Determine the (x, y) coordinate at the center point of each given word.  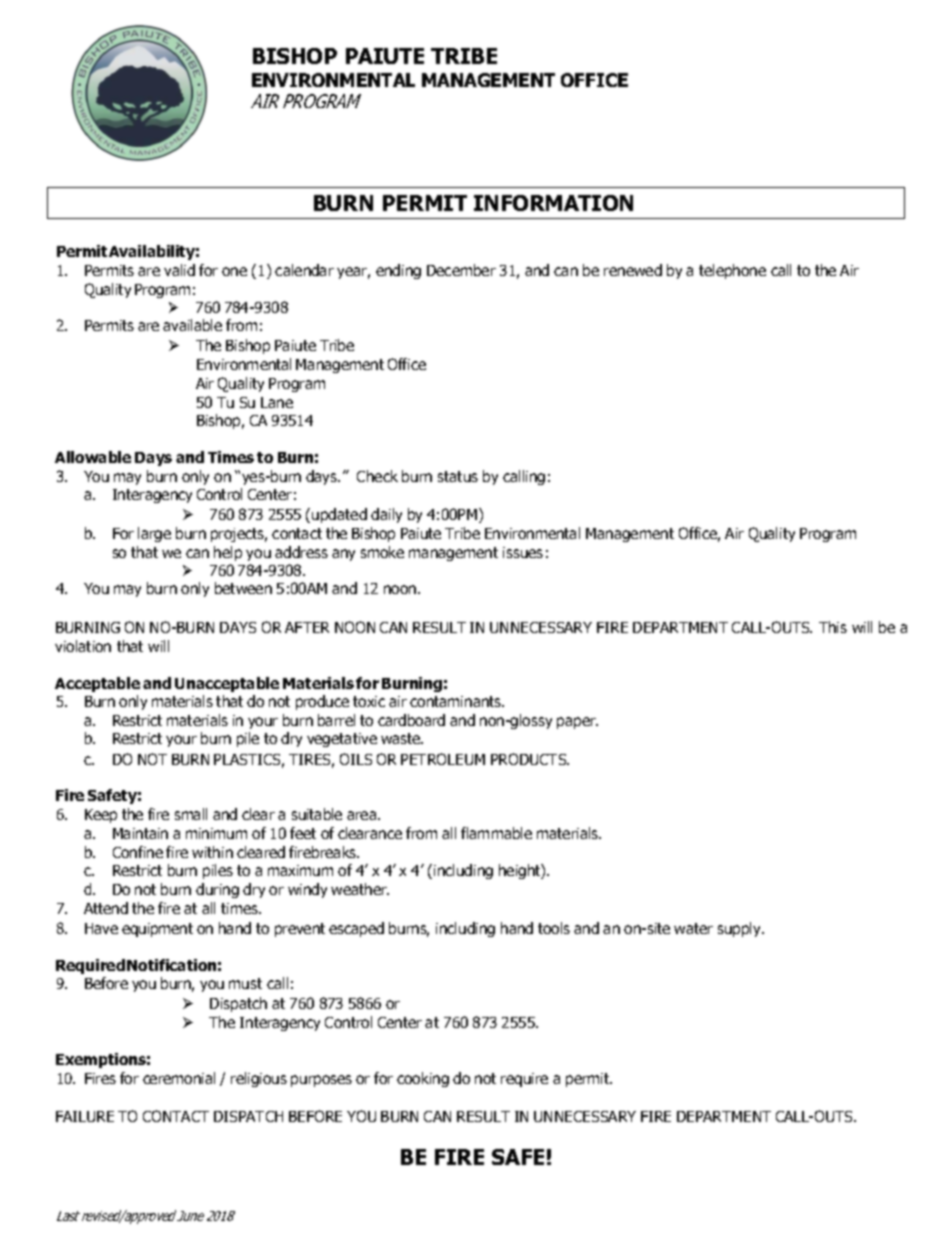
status (458, 476)
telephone (732, 271)
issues (523, 552)
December (461, 270)
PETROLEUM (443, 759)
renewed (633, 270)
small (191, 814)
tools (554, 928)
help (228, 553)
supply (740, 929)
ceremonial (179, 1078)
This (833, 627)
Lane (277, 402)
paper (577, 723)
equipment (157, 930)
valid (179, 270)
